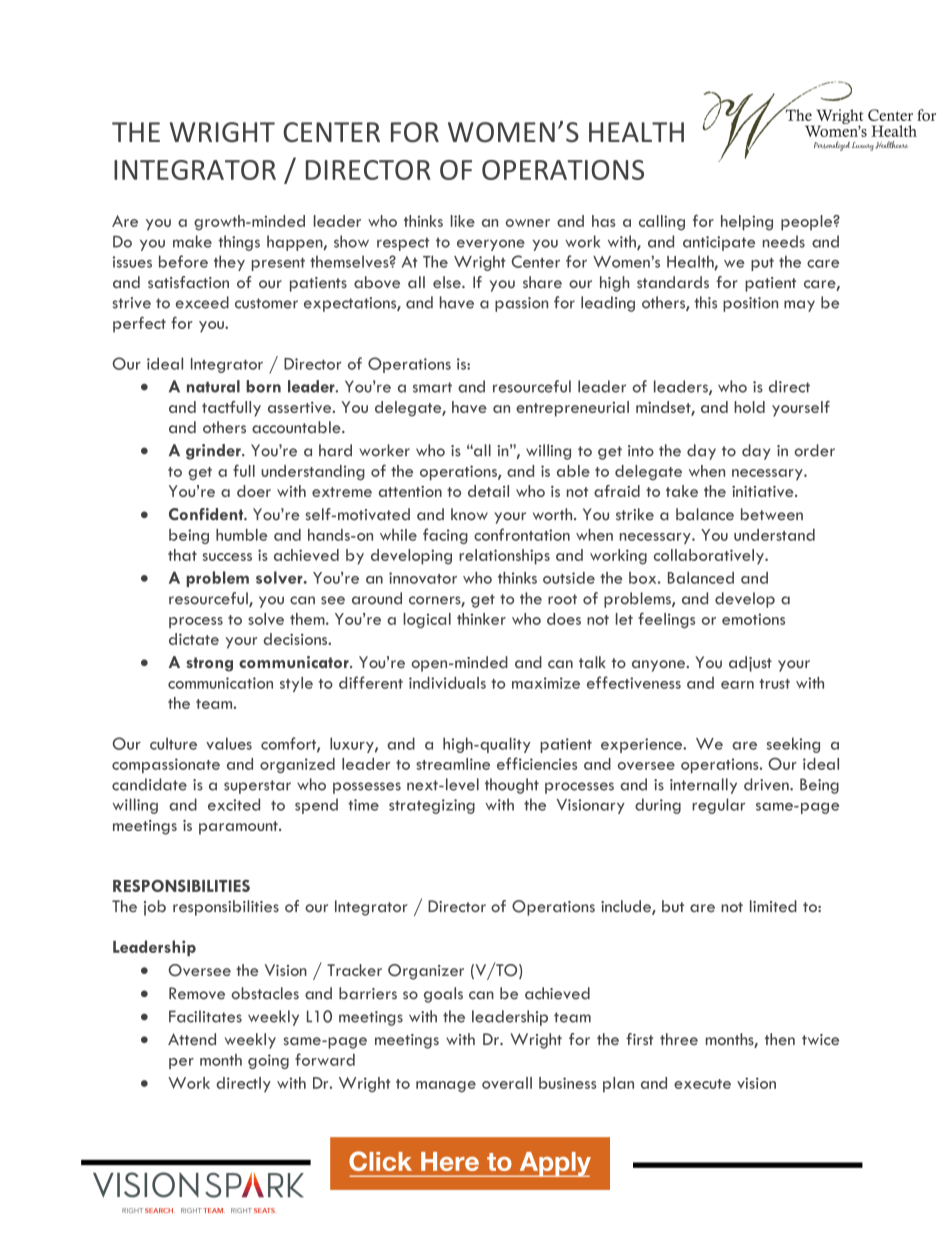 This image has height=1233, width=952. I want to click on Organizer, so click(426, 972).
